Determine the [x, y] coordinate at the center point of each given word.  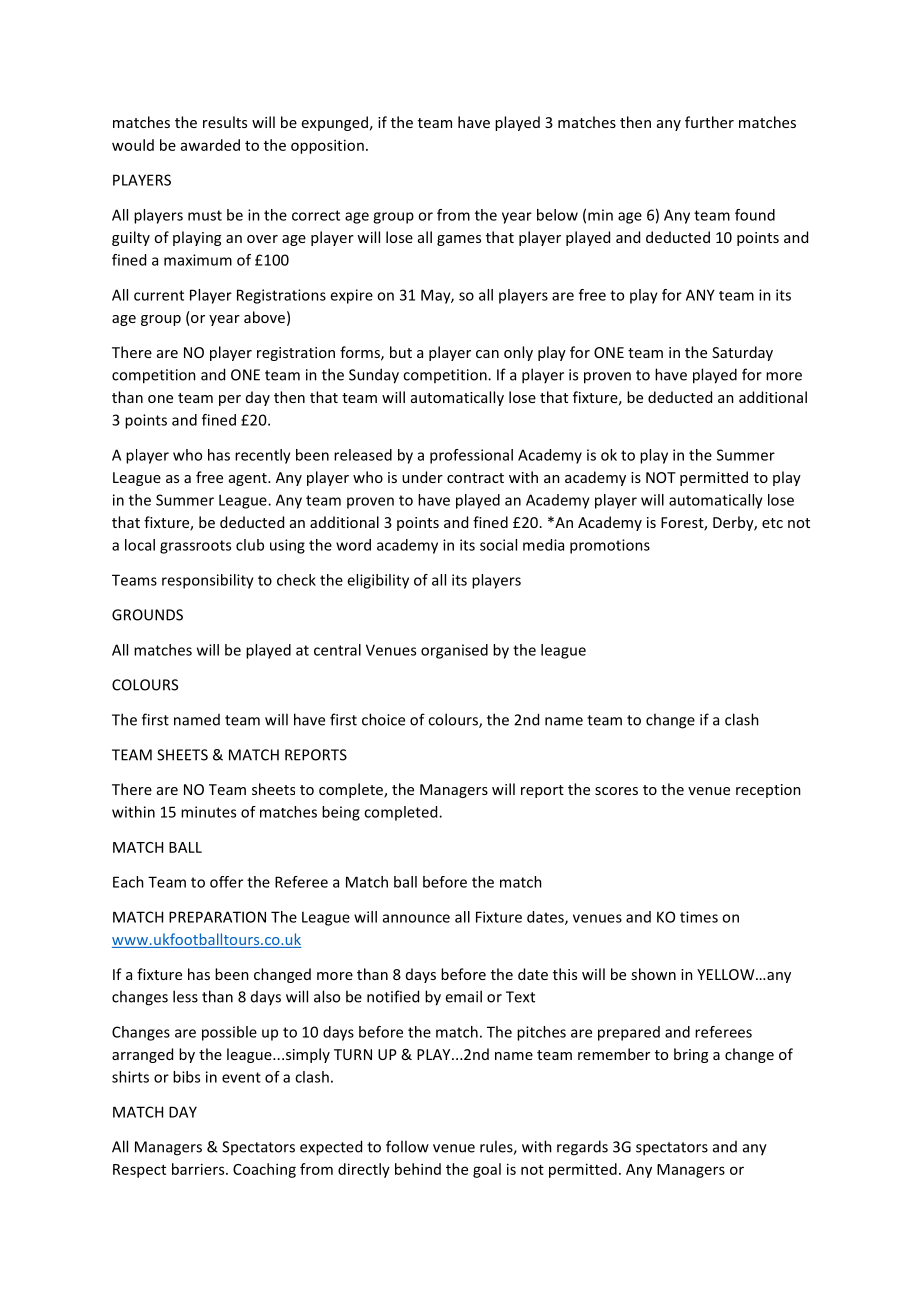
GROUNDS [147, 615]
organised [454, 651]
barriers [199, 1169]
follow [407, 1146]
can [487, 354]
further [709, 122]
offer [226, 882]
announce [416, 918]
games [459, 240]
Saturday [742, 353]
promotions [610, 546]
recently [263, 456]
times [699, 917]
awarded [210, 145]
